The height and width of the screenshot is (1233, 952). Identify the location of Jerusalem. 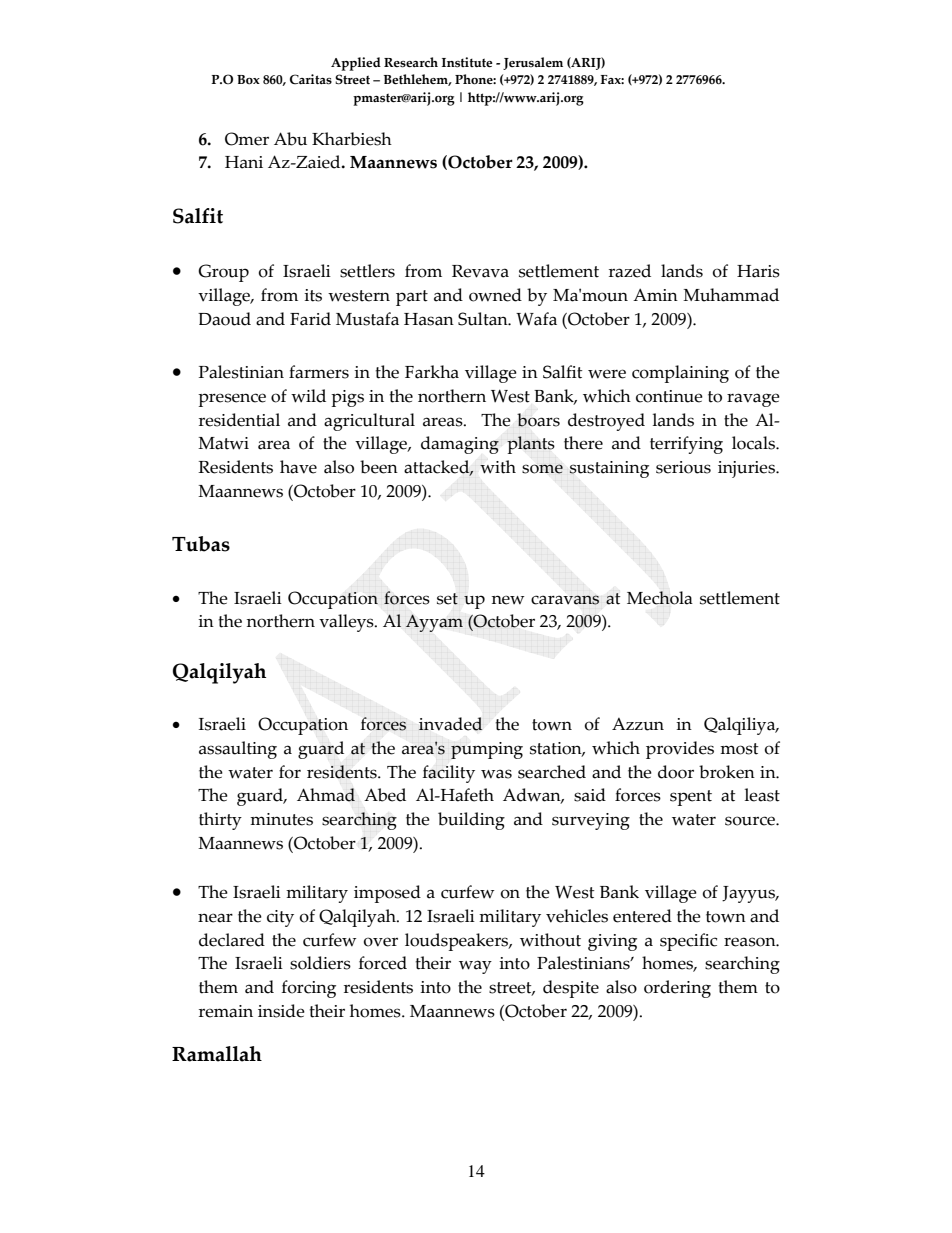
(533, 63).
